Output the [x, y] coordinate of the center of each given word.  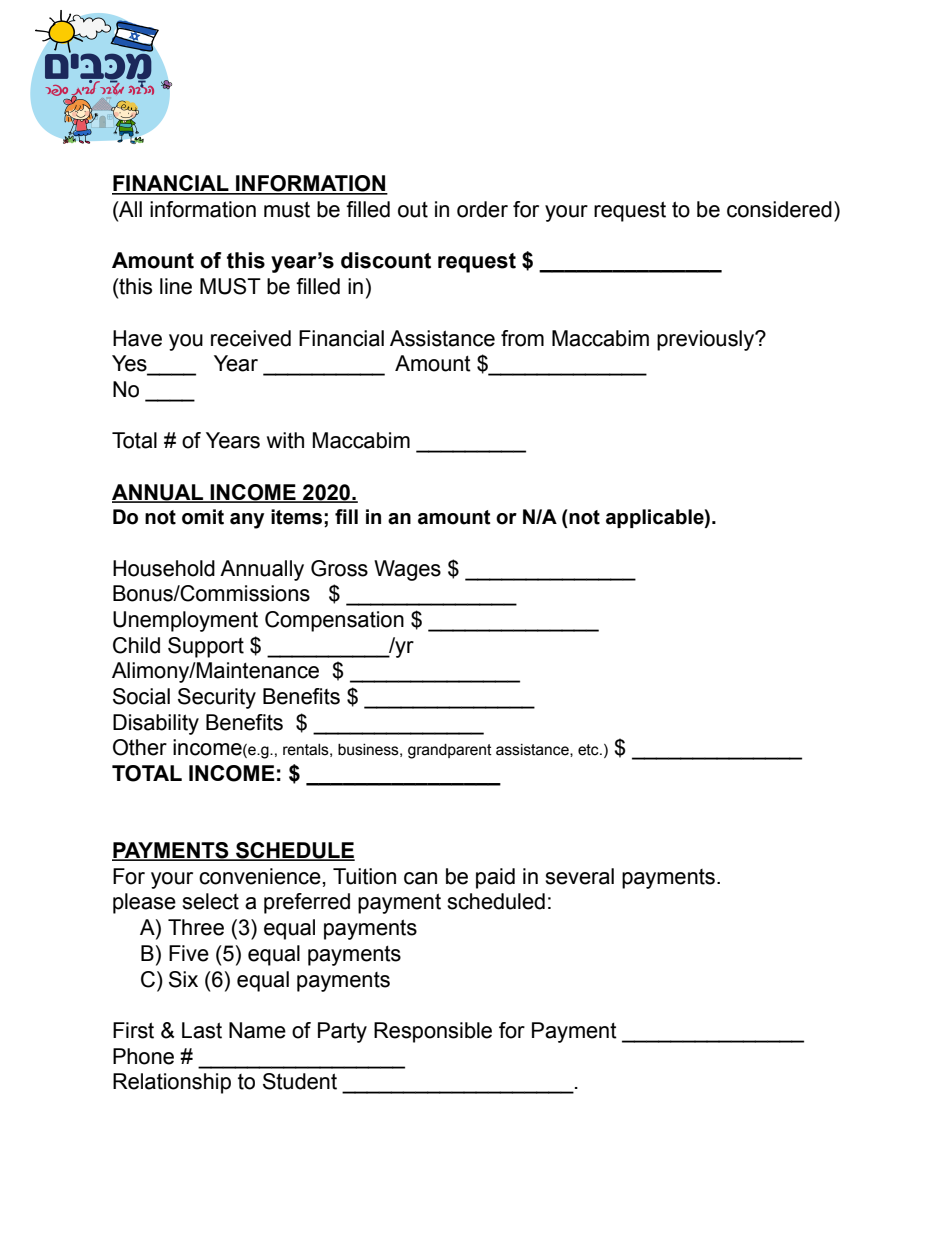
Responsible [433, 1032]
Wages [407, 570]
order [482, 209]
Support [206, 647]
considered [779, 209]
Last [202, 1030]
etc [589, 750]
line [176, 286]
